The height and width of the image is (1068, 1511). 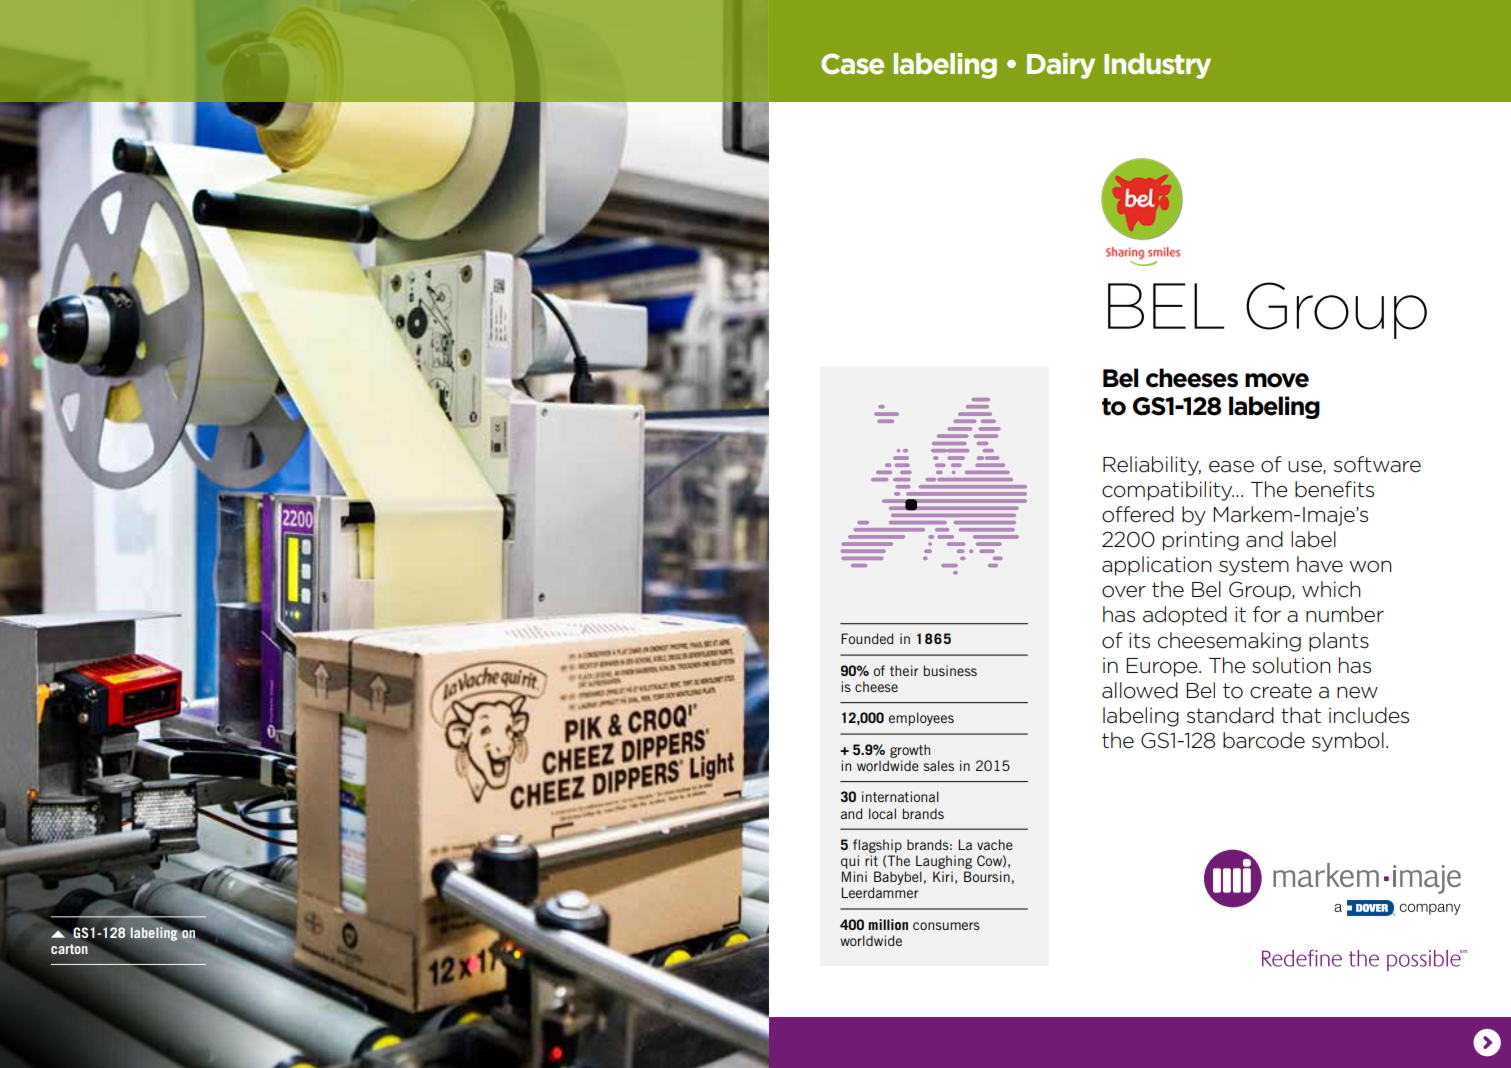 What do you see at coordinates (1152, 466) in the image?
I see `Reliability` at bounding box center [1152, 466].
